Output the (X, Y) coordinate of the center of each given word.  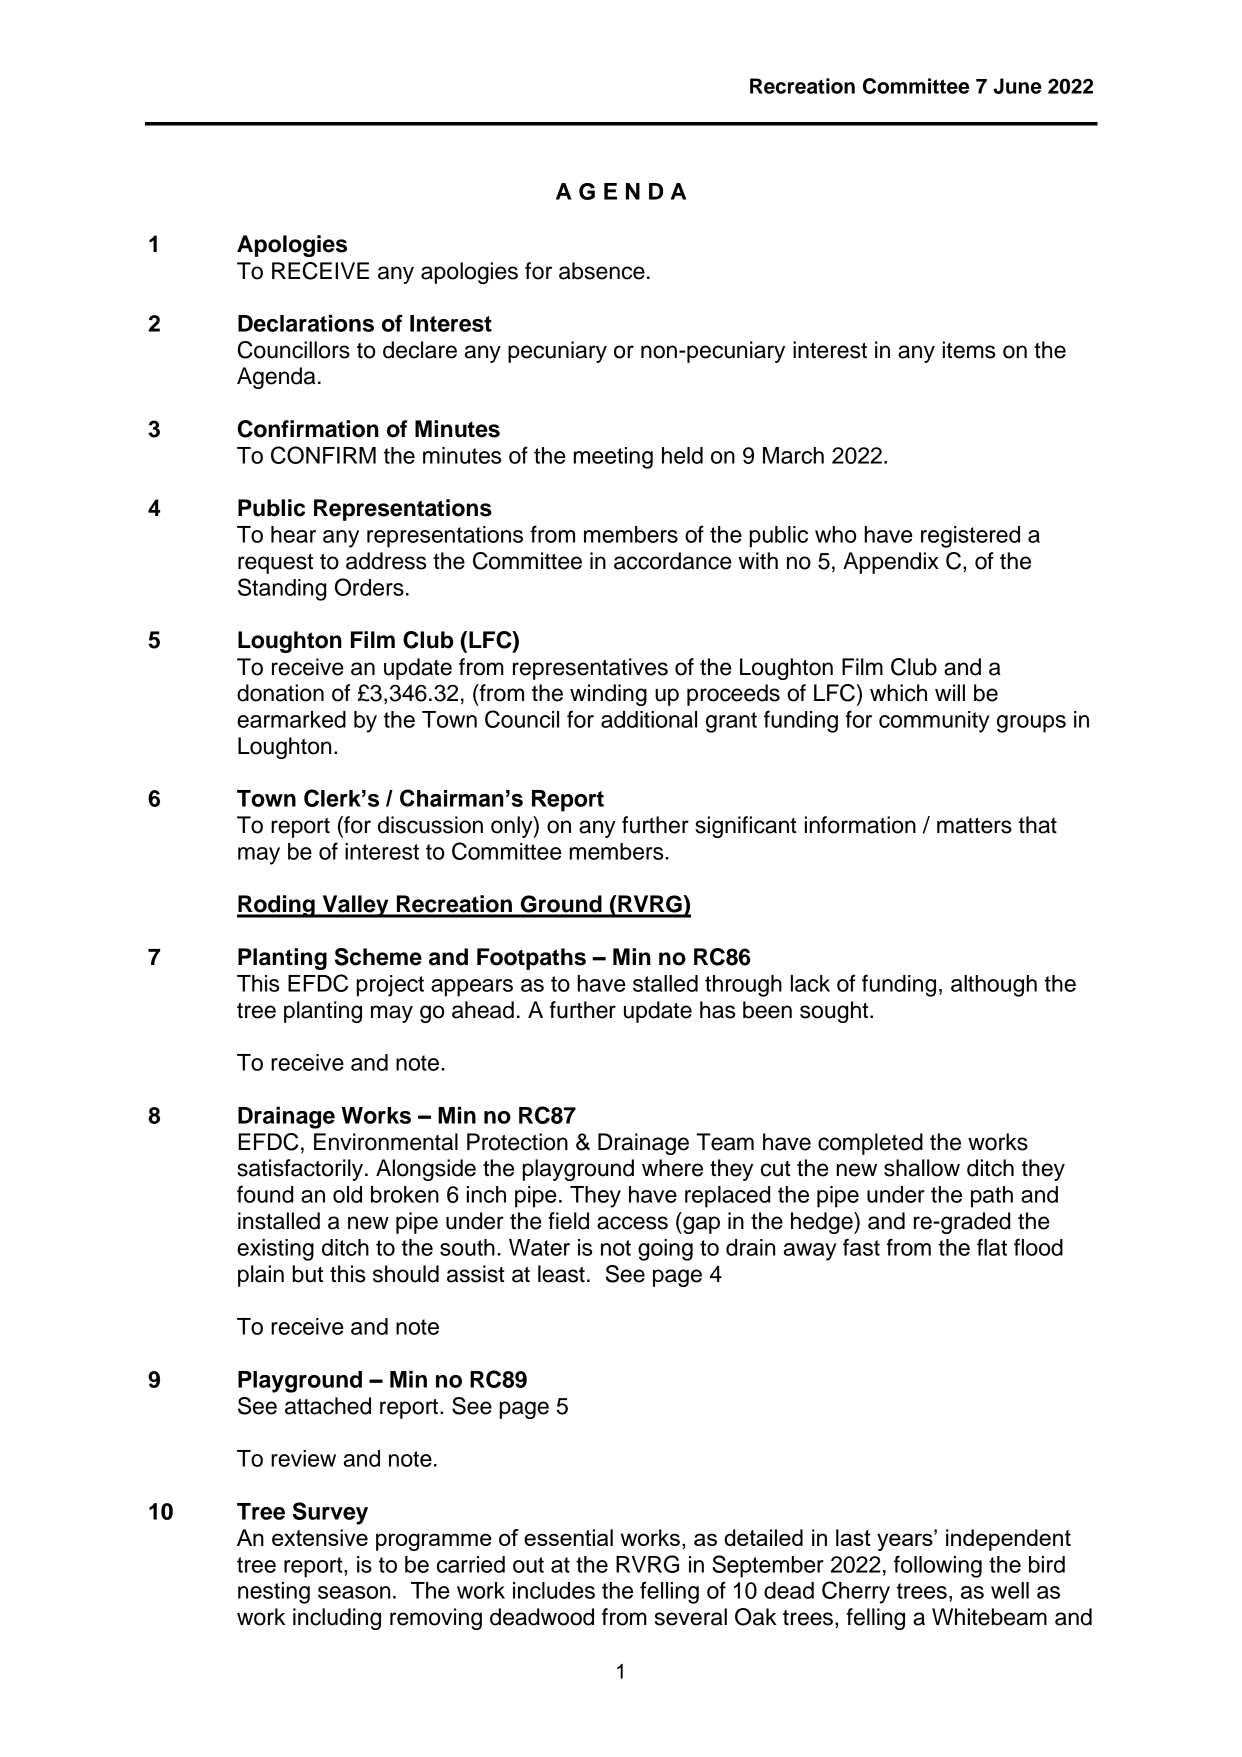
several (691, 1617)
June (1017, 86)
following (938, 1566)
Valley (355, 906)
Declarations (306, 323)
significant (746, 827)
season (354, 1592)
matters (974, 826)
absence (602, 271)
